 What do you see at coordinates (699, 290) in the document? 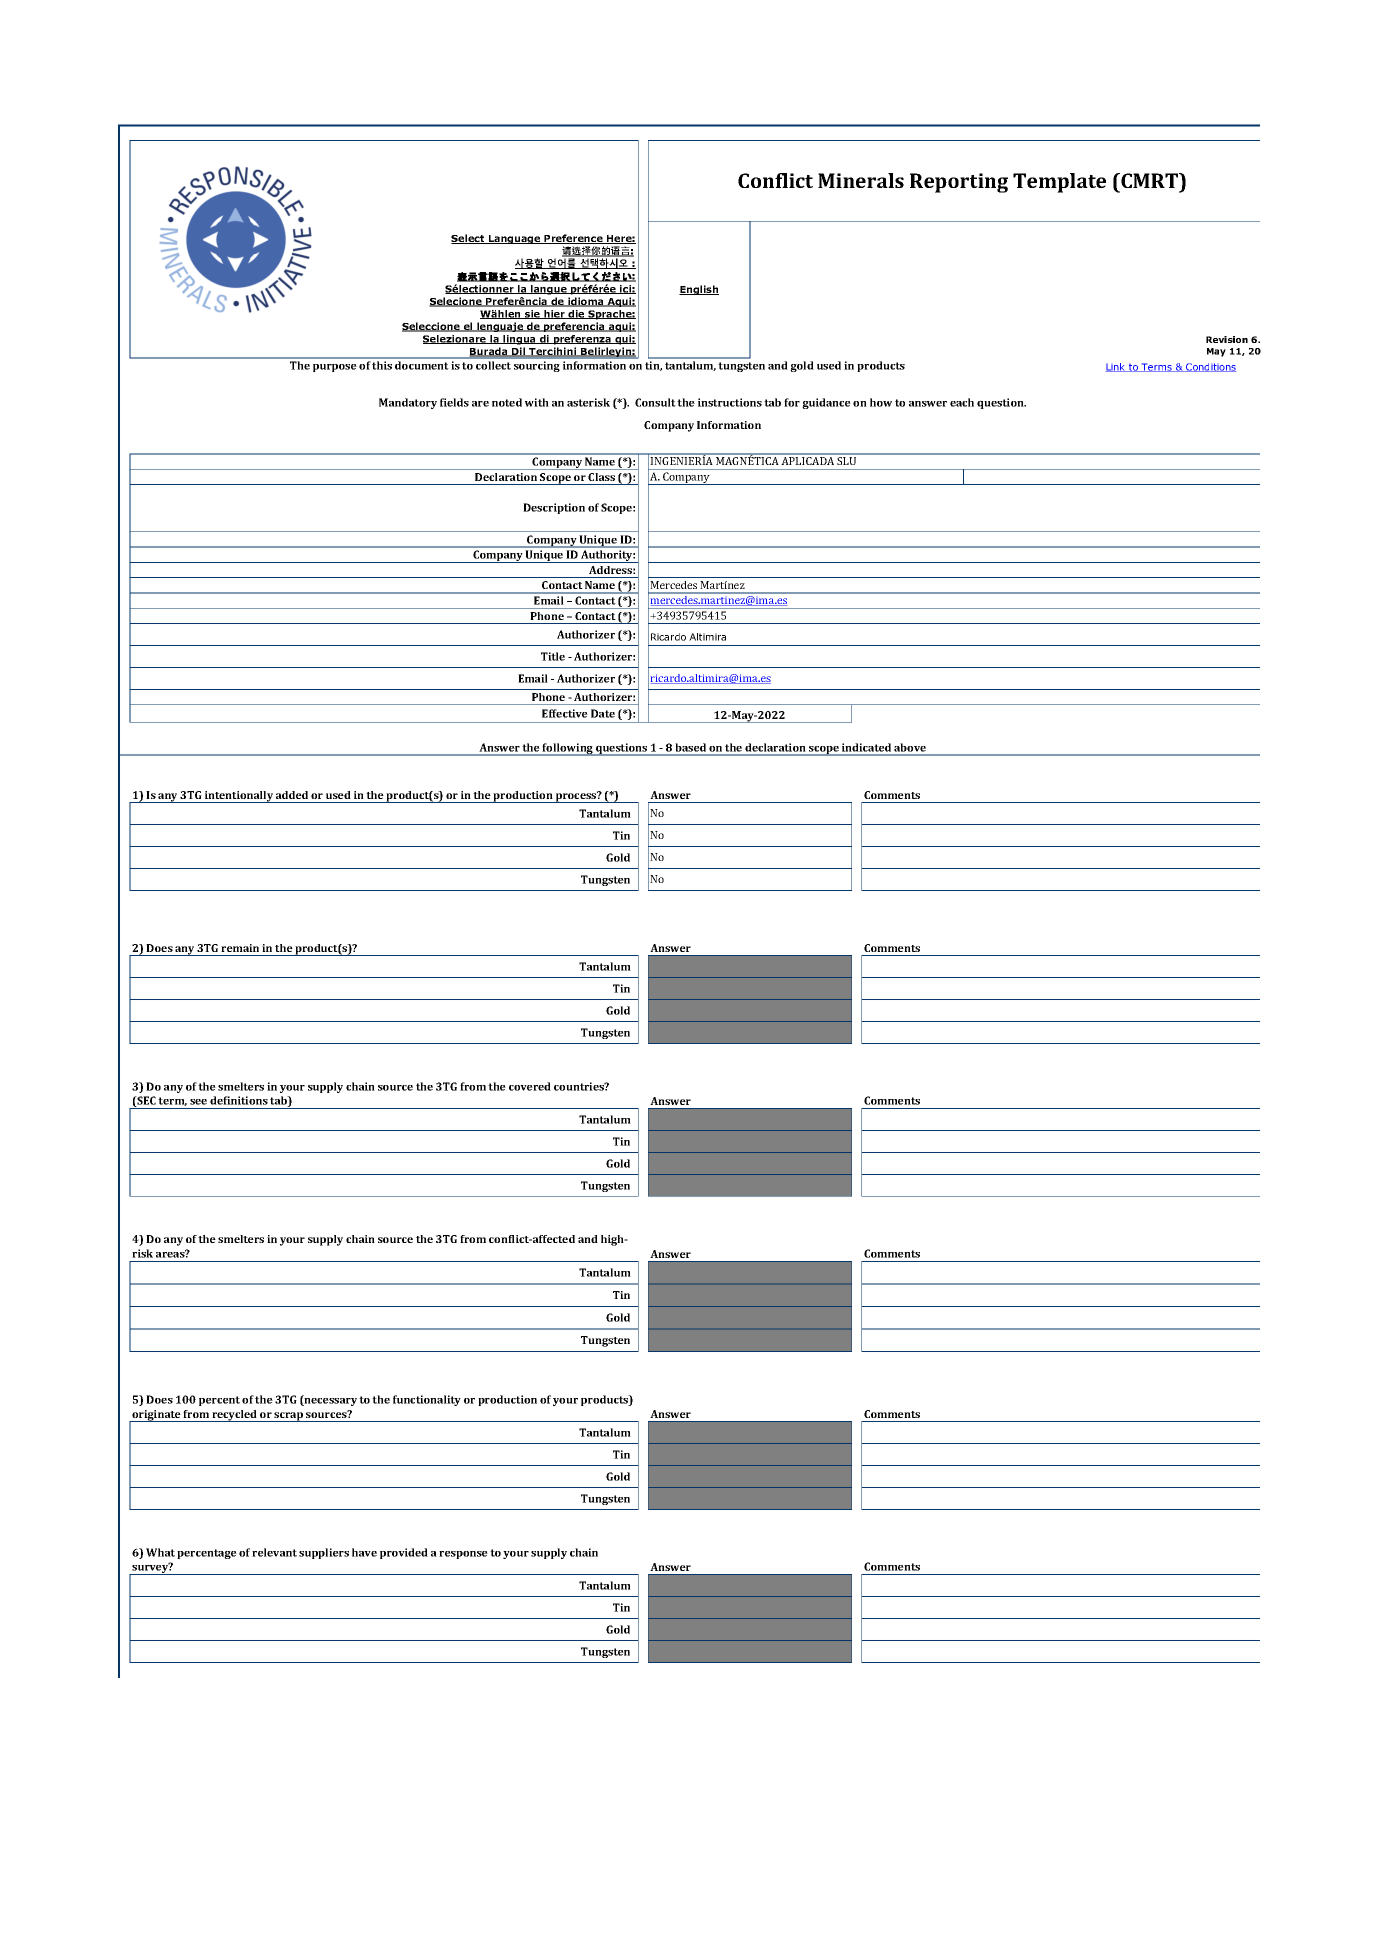
I see `English` at bounding box center [699, 290].
